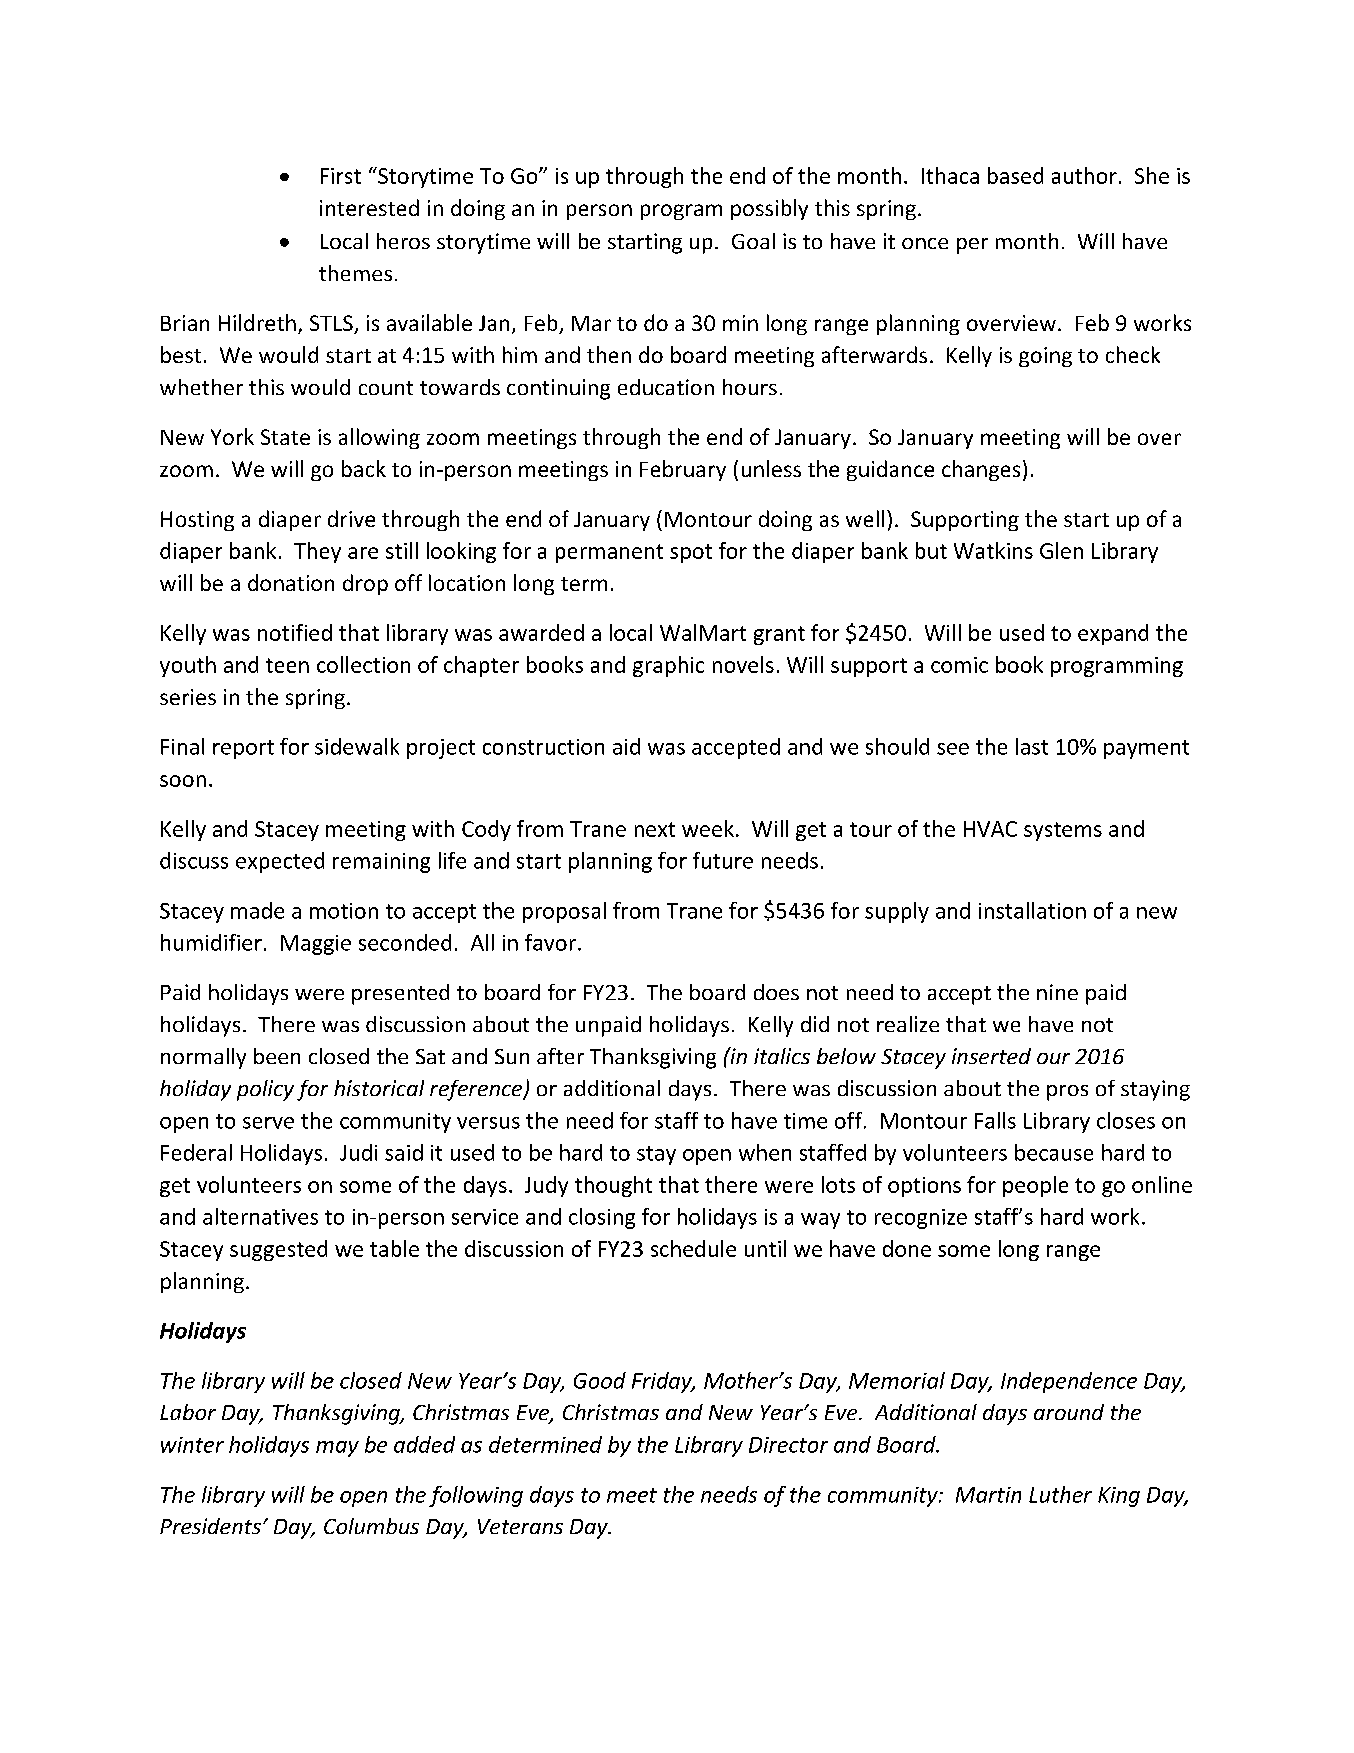 The width and height of the document is (1354, 1753). Describe the element at coordinates (369, 207) in the document. I see `interested` at that location.
